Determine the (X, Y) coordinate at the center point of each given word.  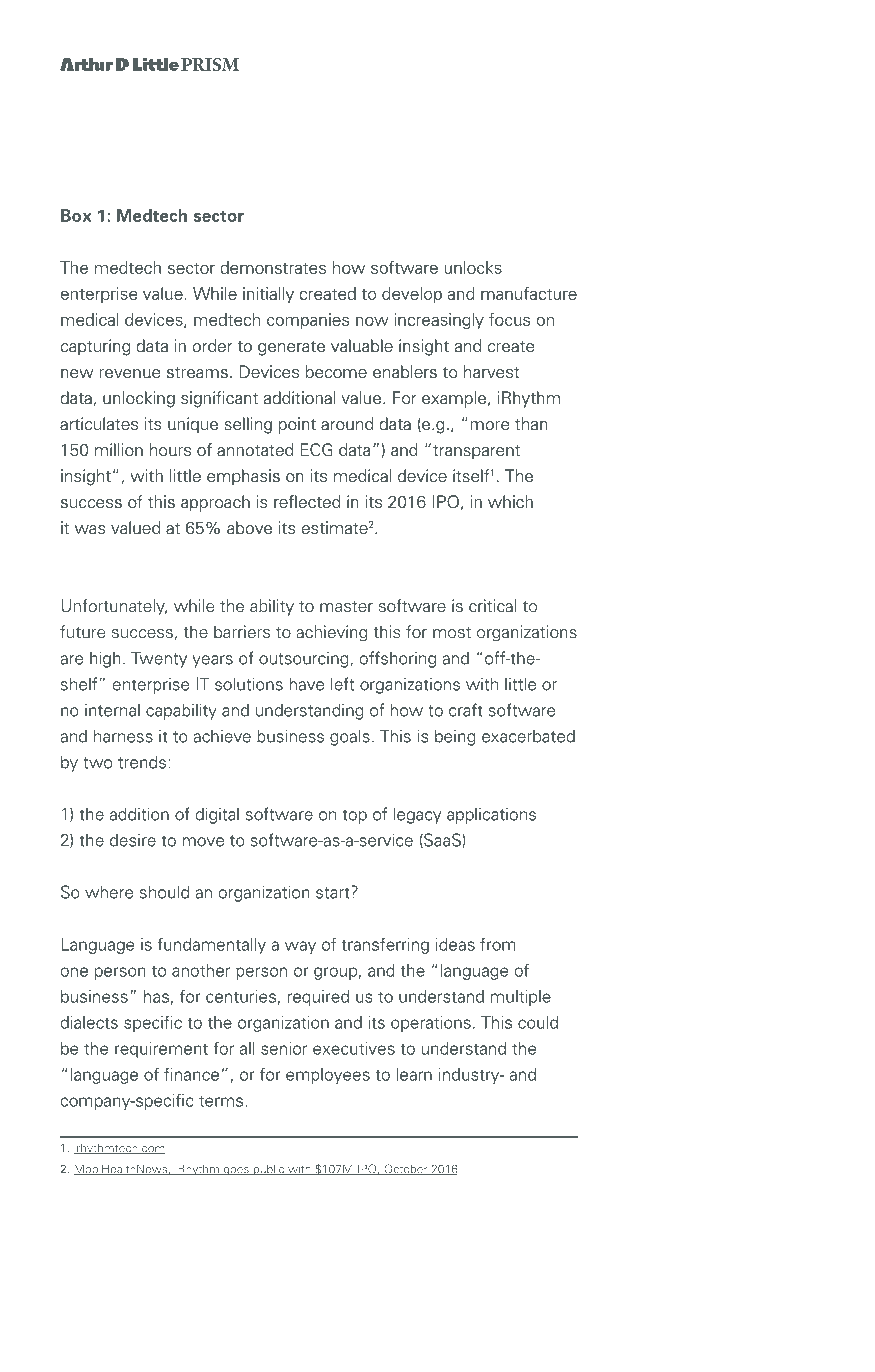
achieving (332, 633)
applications (491, 815)
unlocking (139, 399)
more (490, 426)
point (297, 425)
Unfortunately (114, 607)
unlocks (473, 267)
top (355, 816)
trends (142, 762)
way (300, 947)
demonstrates (273, 267)
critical (493, 606)
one (74, 972)
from (498, 944)
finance (191, 1074)
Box (76, 215)
